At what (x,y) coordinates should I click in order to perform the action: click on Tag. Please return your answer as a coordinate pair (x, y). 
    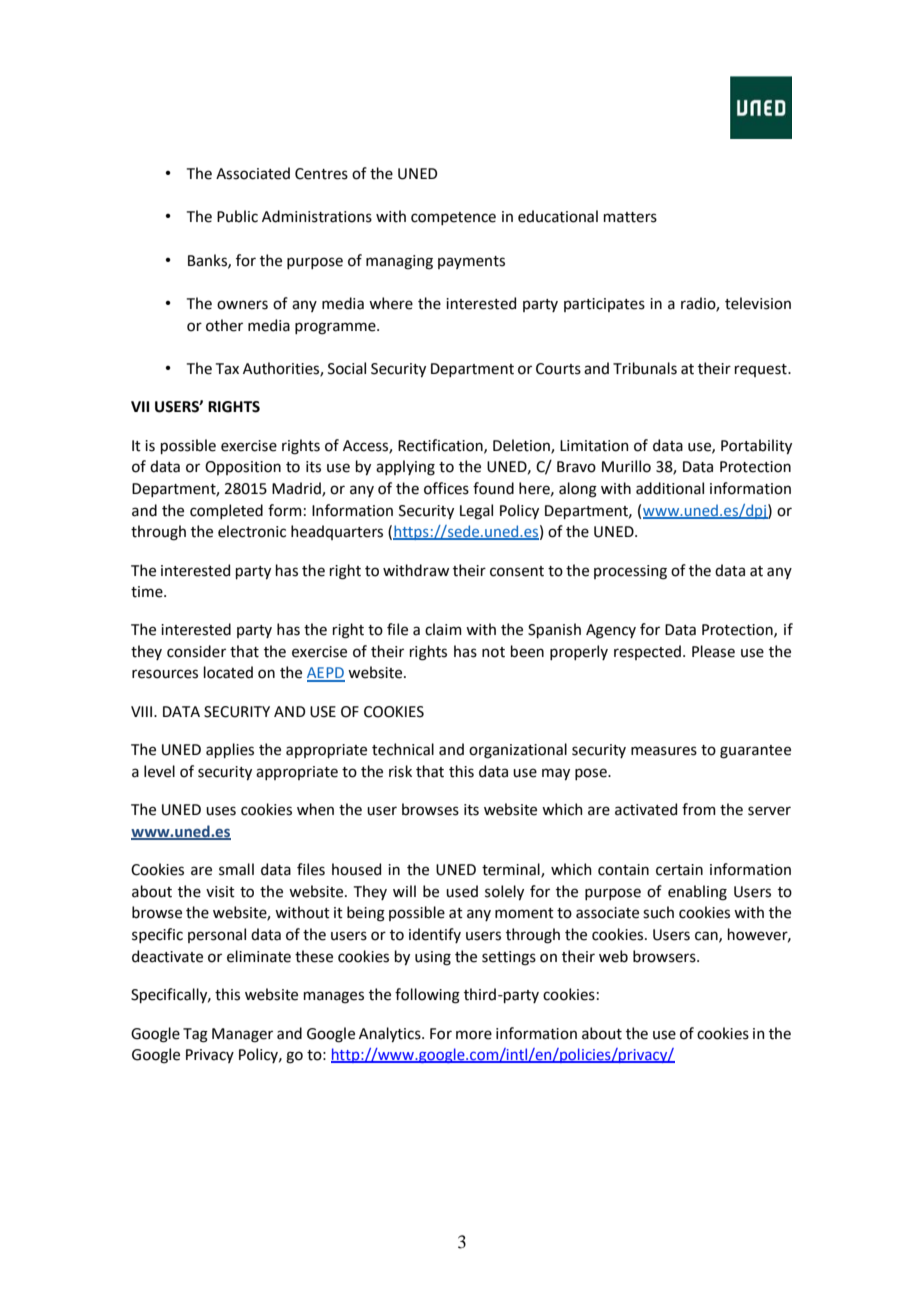
    Looking at the image, I should click on (195, 1035).
